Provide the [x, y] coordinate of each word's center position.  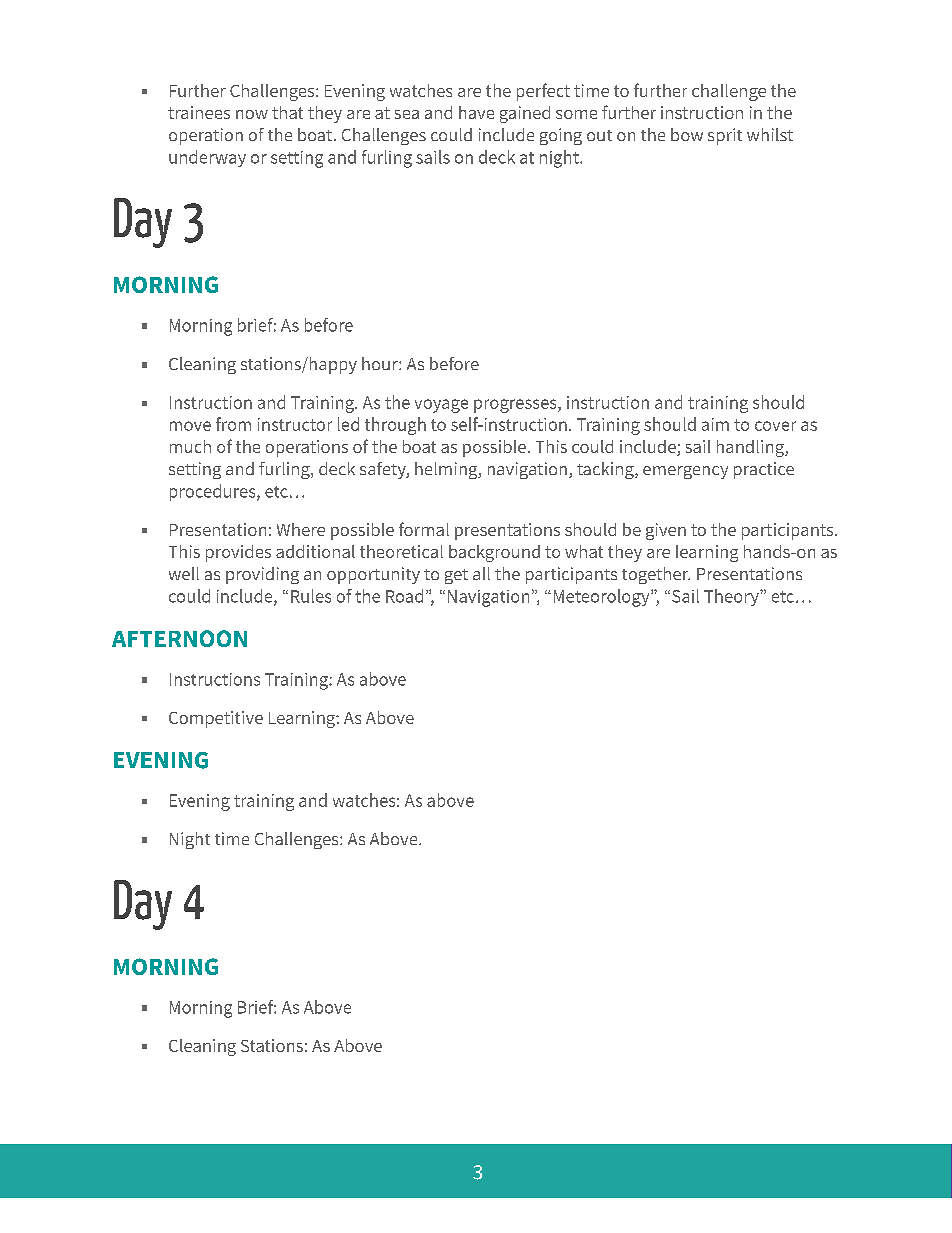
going [561, 136]
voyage [441, 406]
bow [687, 134]
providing [262, 575]
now [252, 114]
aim [715, 424]
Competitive [216, 719]
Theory [732, 597]
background [494, 553]
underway [207, 158]
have [476, 112]
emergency [685, 472]
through [395, 426]
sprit [725, 136]
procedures [214, 492]
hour [381, 363]
